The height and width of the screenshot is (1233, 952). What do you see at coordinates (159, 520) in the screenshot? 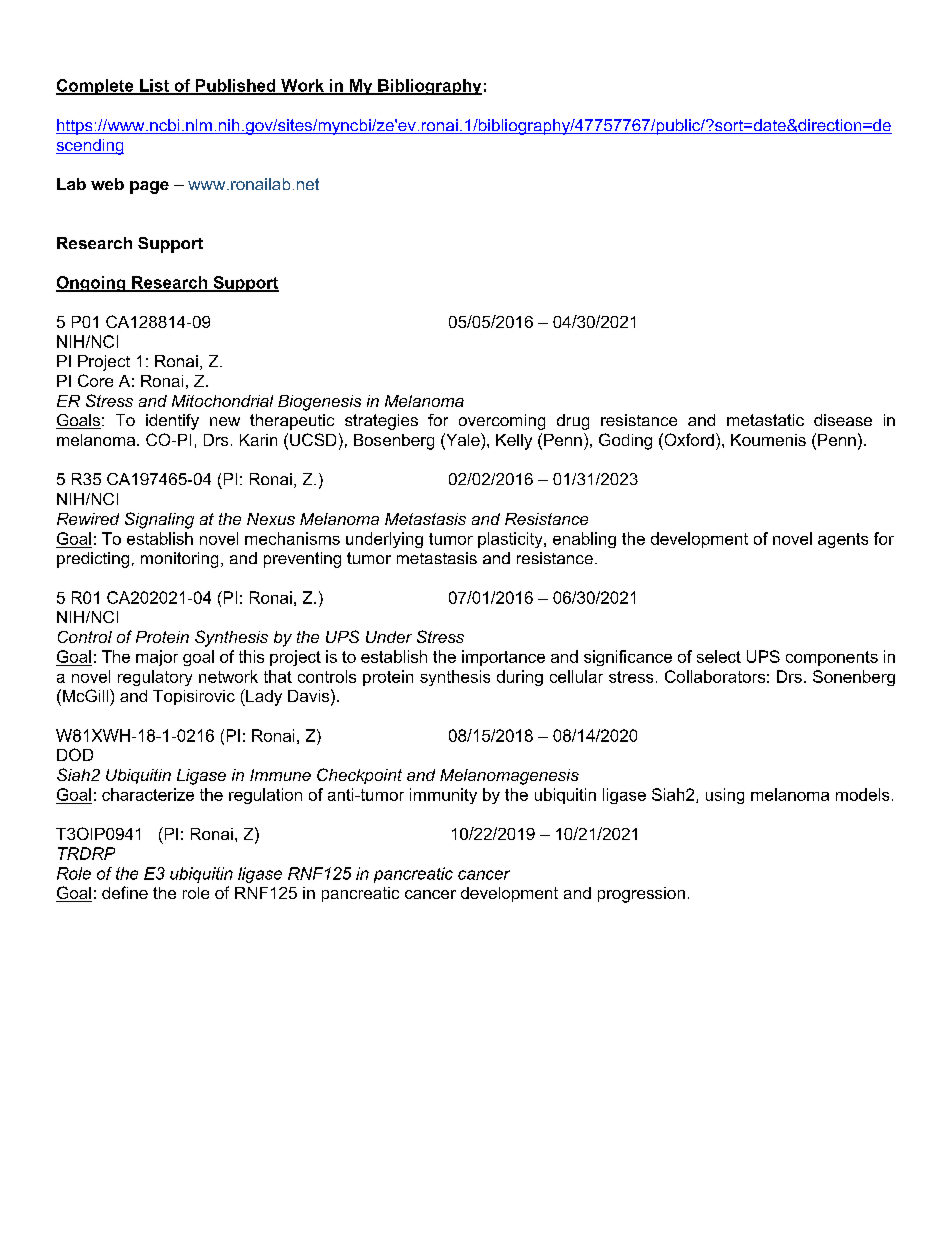
I see `Signaling` at bounding box center [159, 520].
